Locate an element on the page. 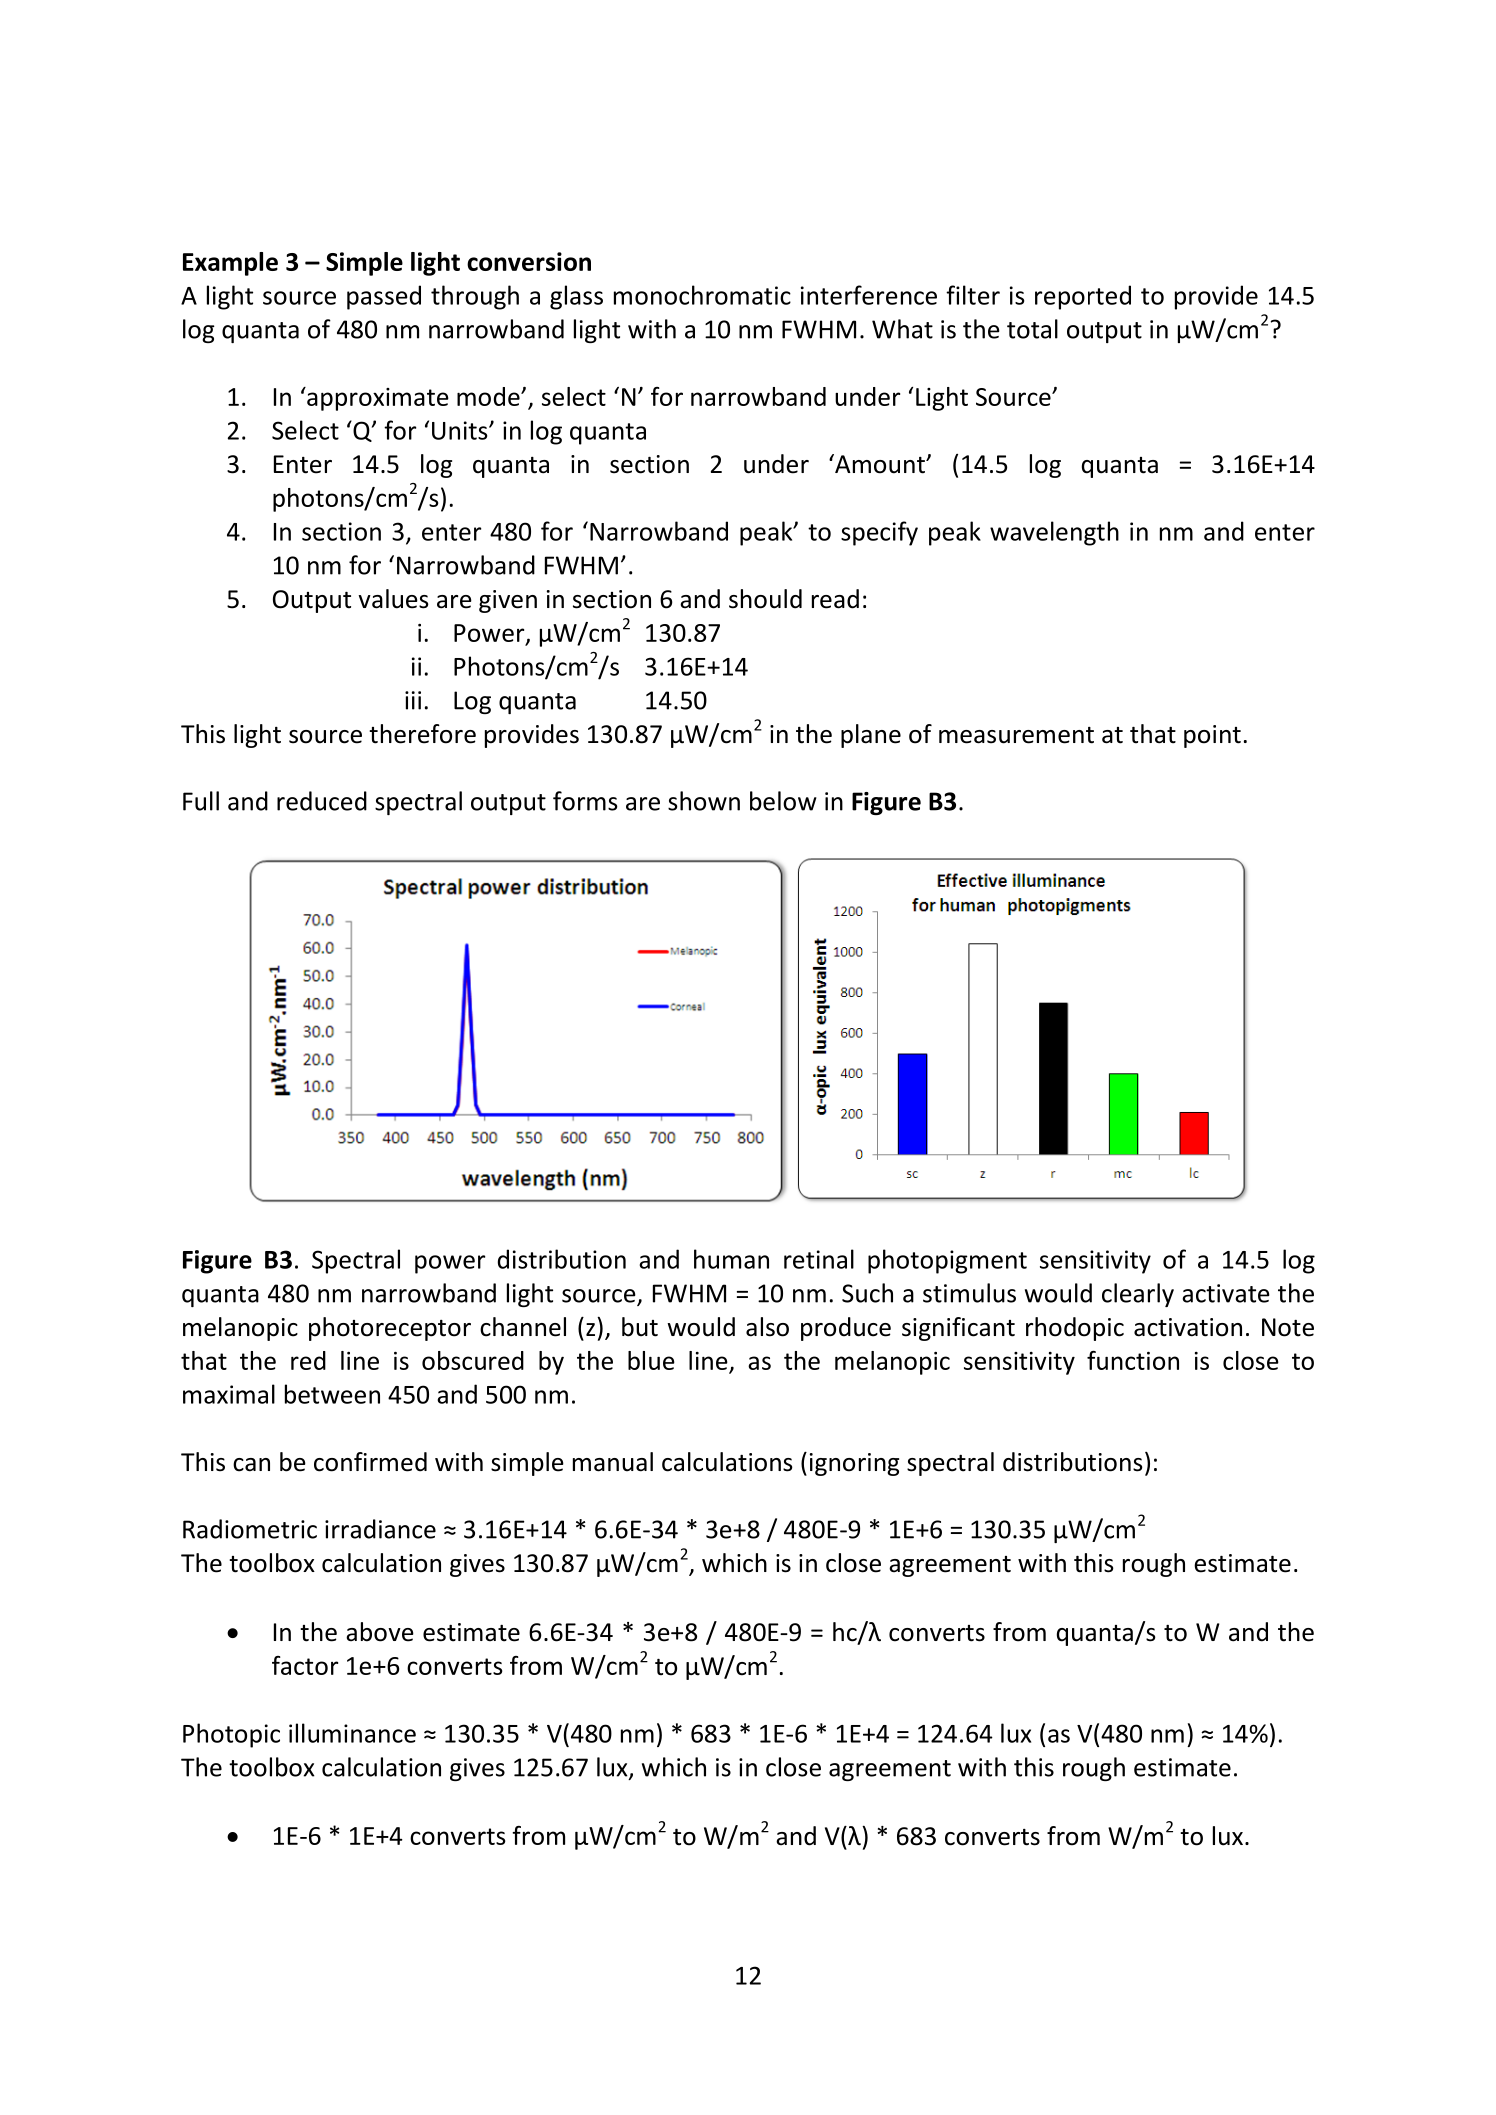  values is located at coordinates (393, 599).
